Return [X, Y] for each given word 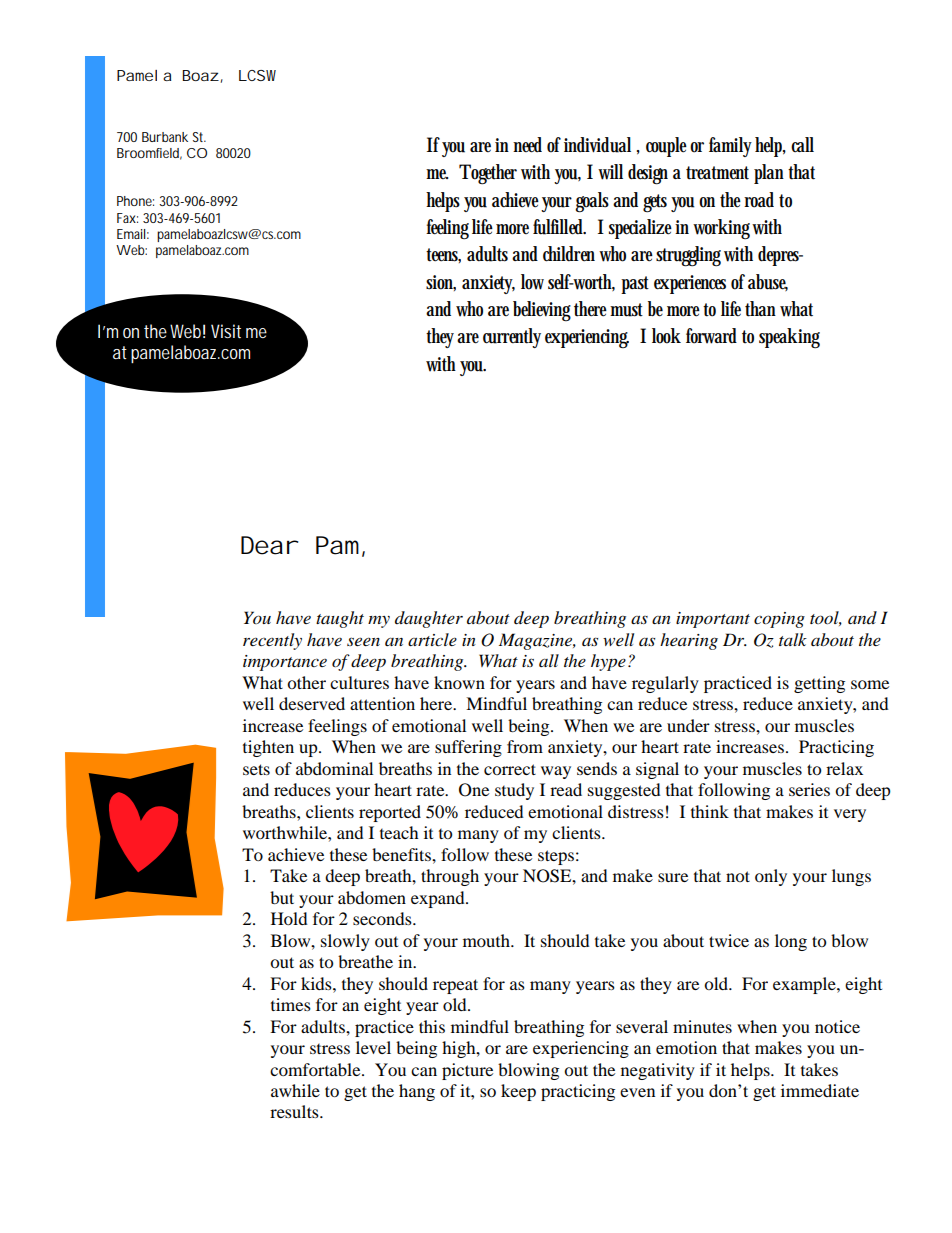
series [809, 789]
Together [488, 174]
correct [510, 769]
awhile [295, 1090]
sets [256, 769]
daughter [429, 619]
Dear [268, 545]
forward [714, 336]
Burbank [165, 137]
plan [771, 174]
